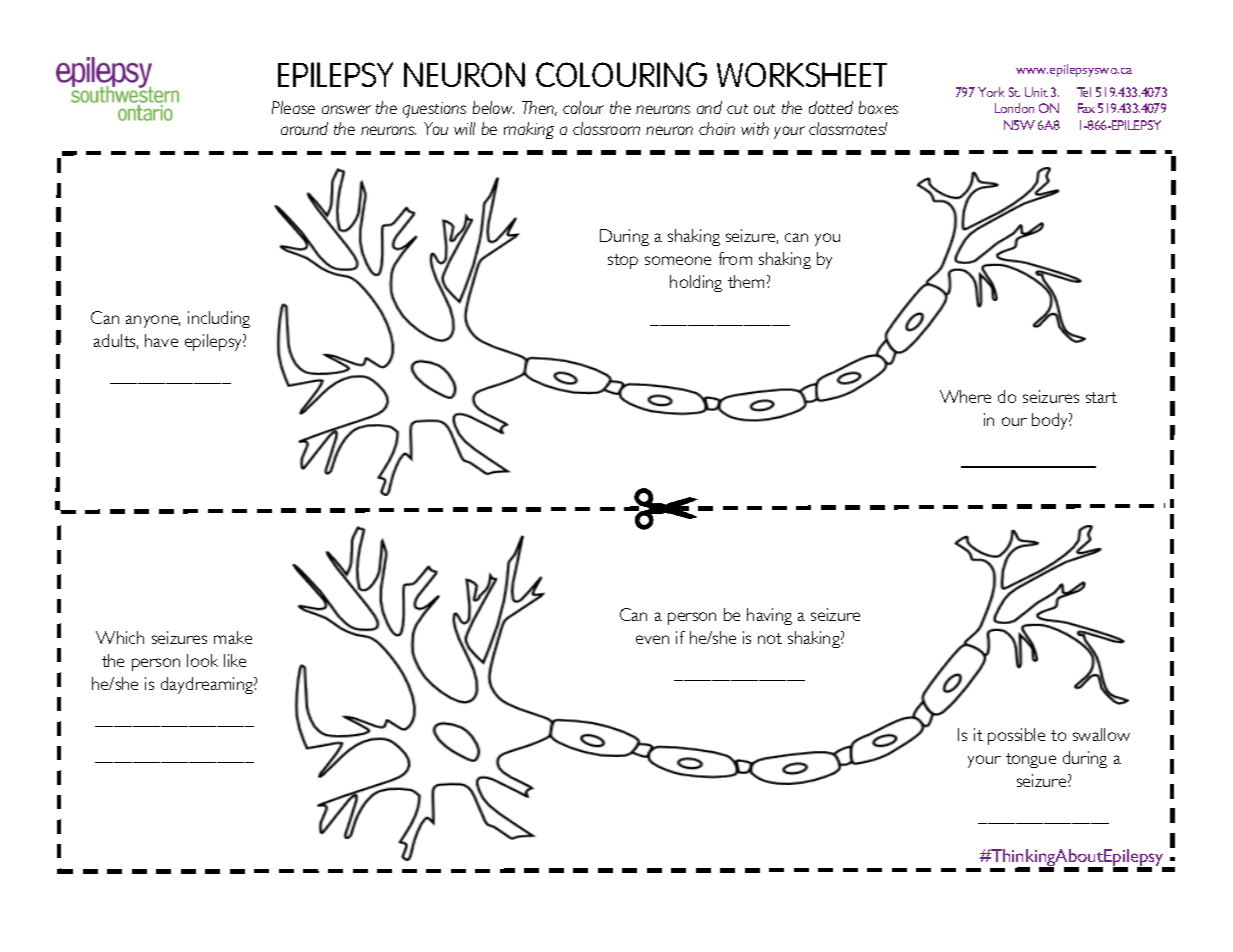 Image resolution: width=1233 pixels, height=952 pixels. What do you see at coordinates (161, 340) in the screenshot?
I see `have` at bounding box center [161, 340].
